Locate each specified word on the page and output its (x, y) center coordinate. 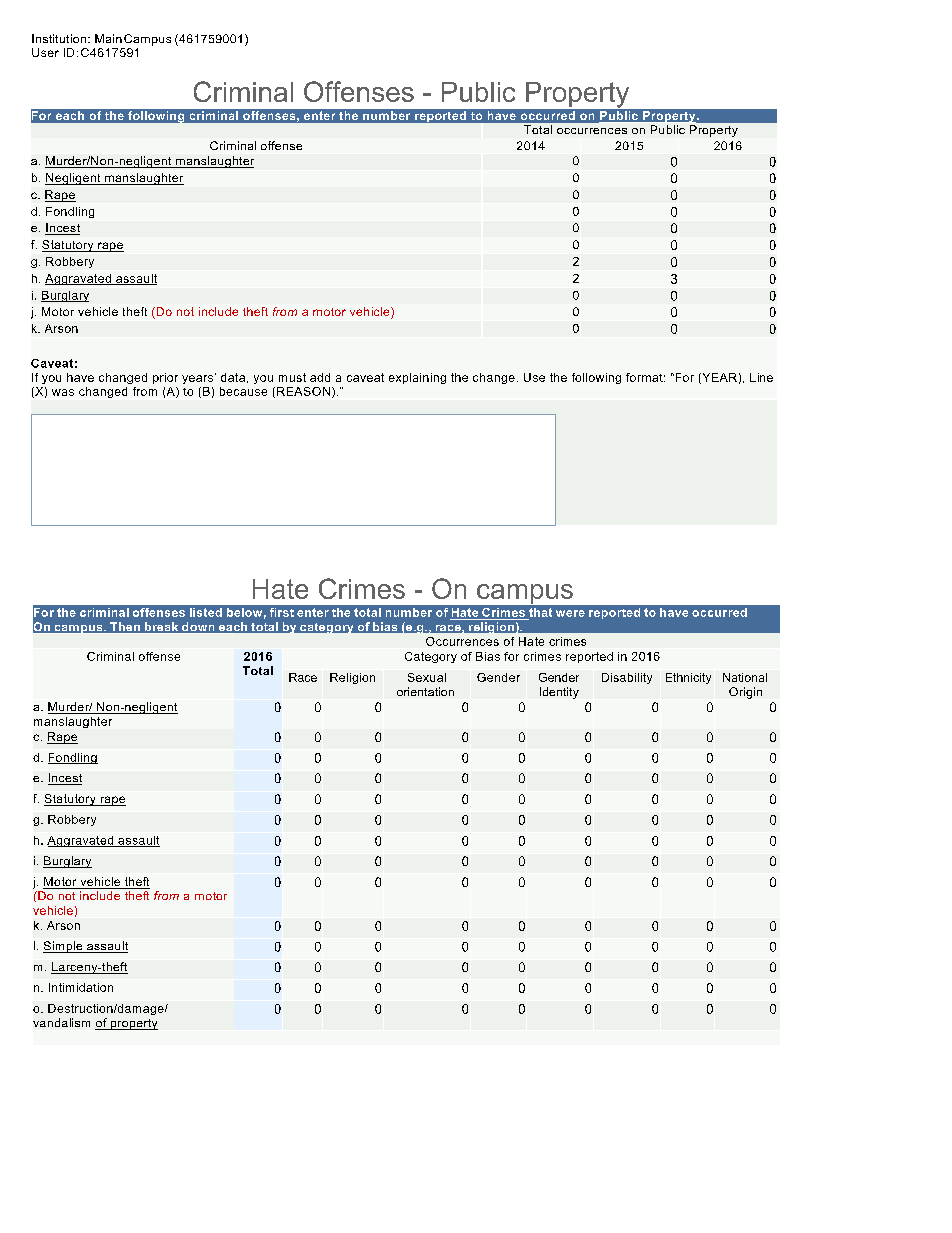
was (63, 392)
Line (761, 377)
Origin (745, 693)
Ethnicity (688, 678)
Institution (59, 38)
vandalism (61, 1022)
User (45, 52)
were (570, 613)
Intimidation (81, 987)
